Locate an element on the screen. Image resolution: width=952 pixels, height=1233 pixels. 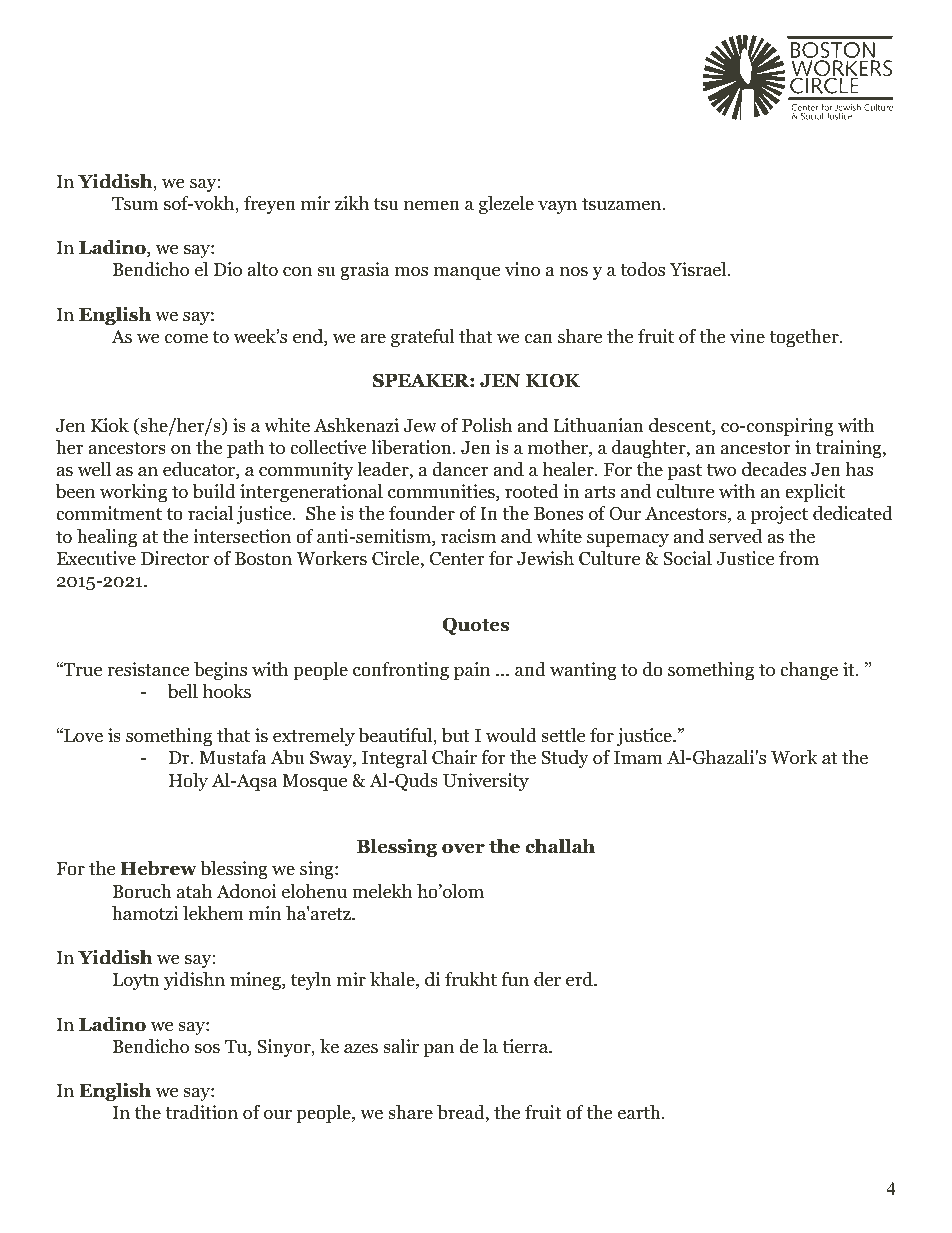
vino is located at coordinates (522, 269).
